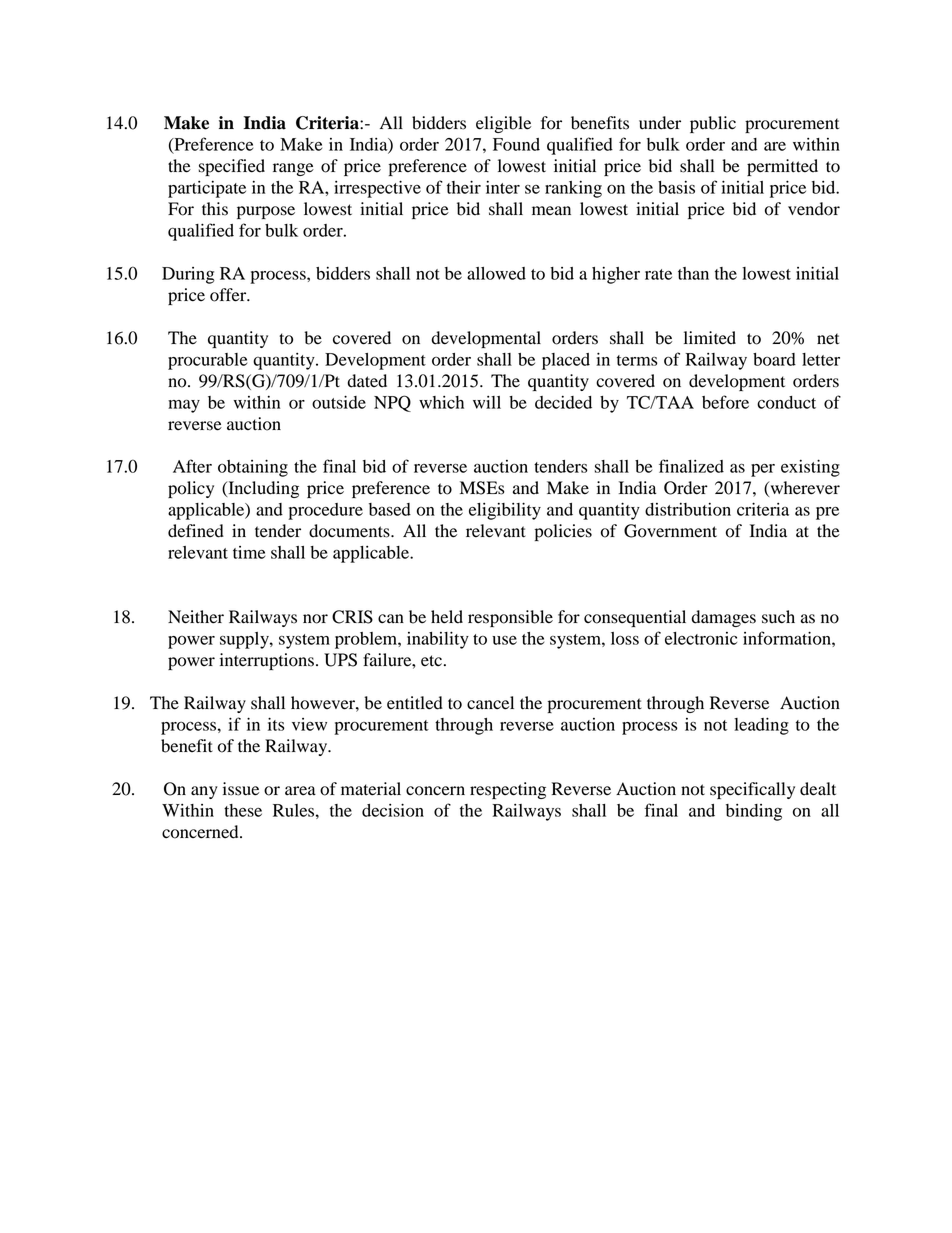  Describe the element at coordinates (241, 789) in the screenshot. I see `issue` at that location.
